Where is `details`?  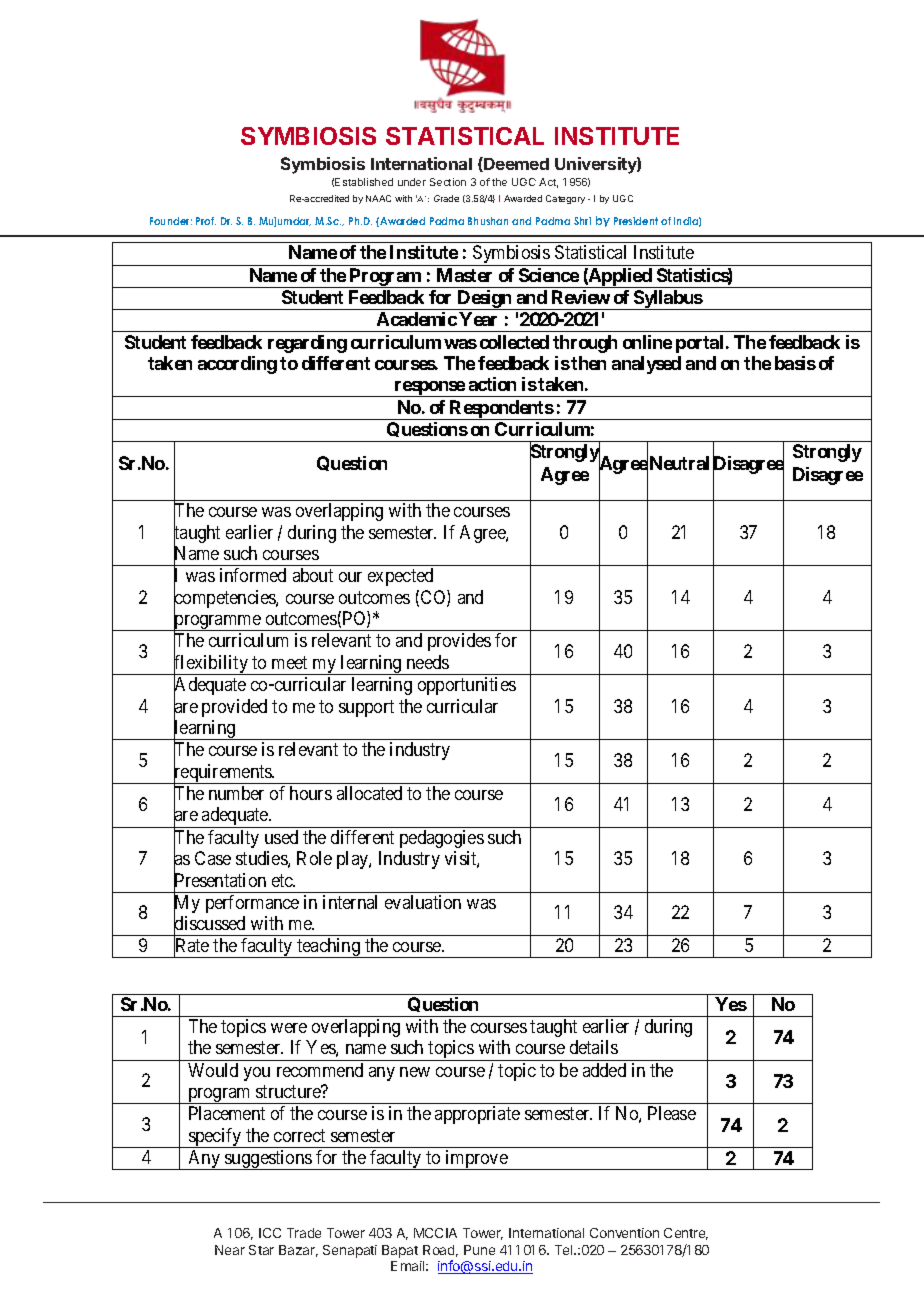 details is located at coordinates (594, 1047).
